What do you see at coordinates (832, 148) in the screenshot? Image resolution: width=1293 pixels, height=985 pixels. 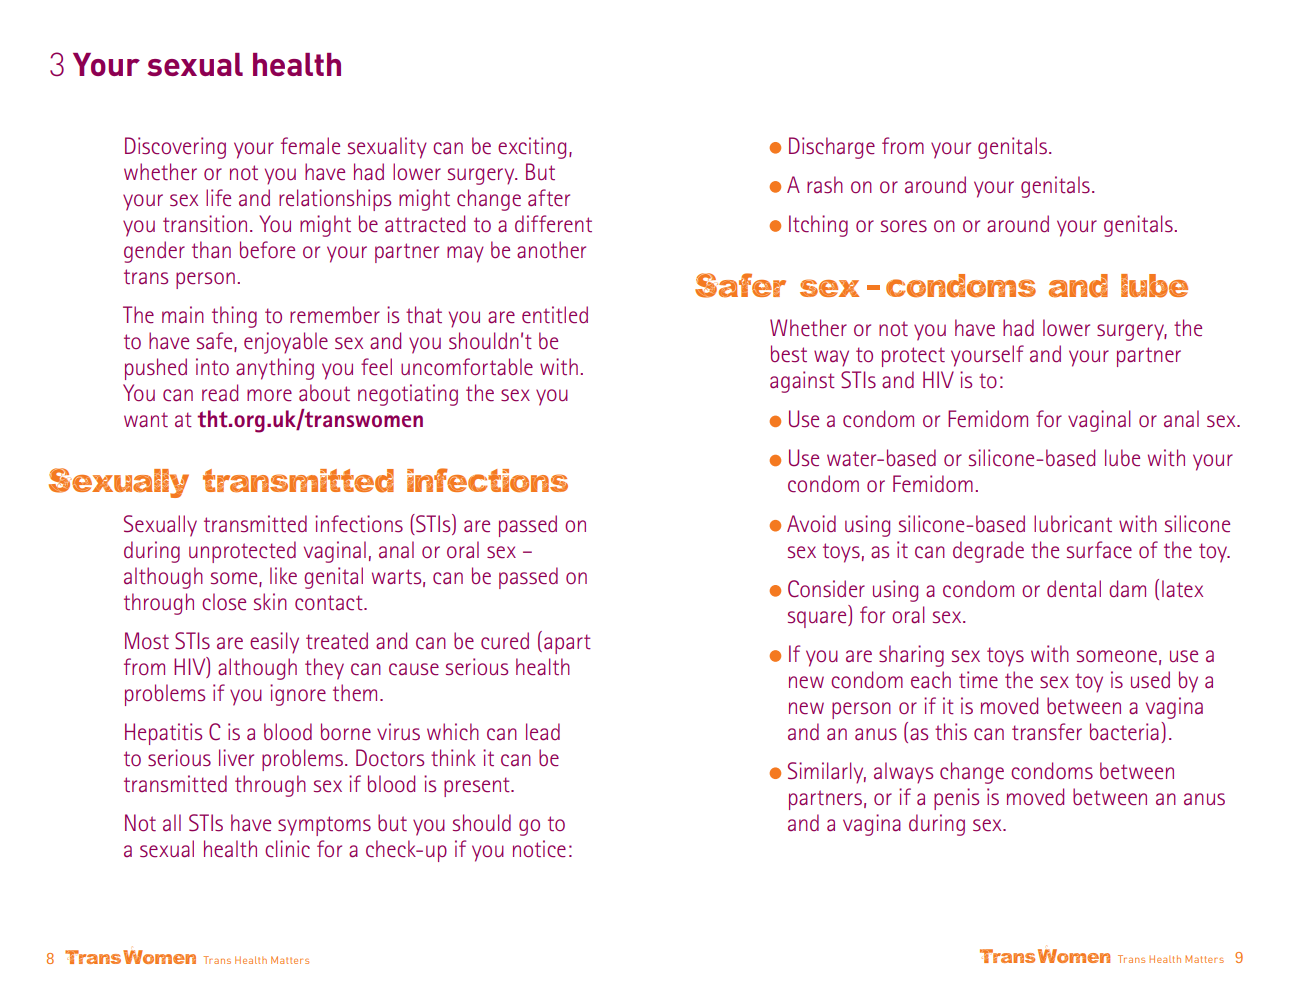 I see `Discharge` at bounding box center [832, 148].
